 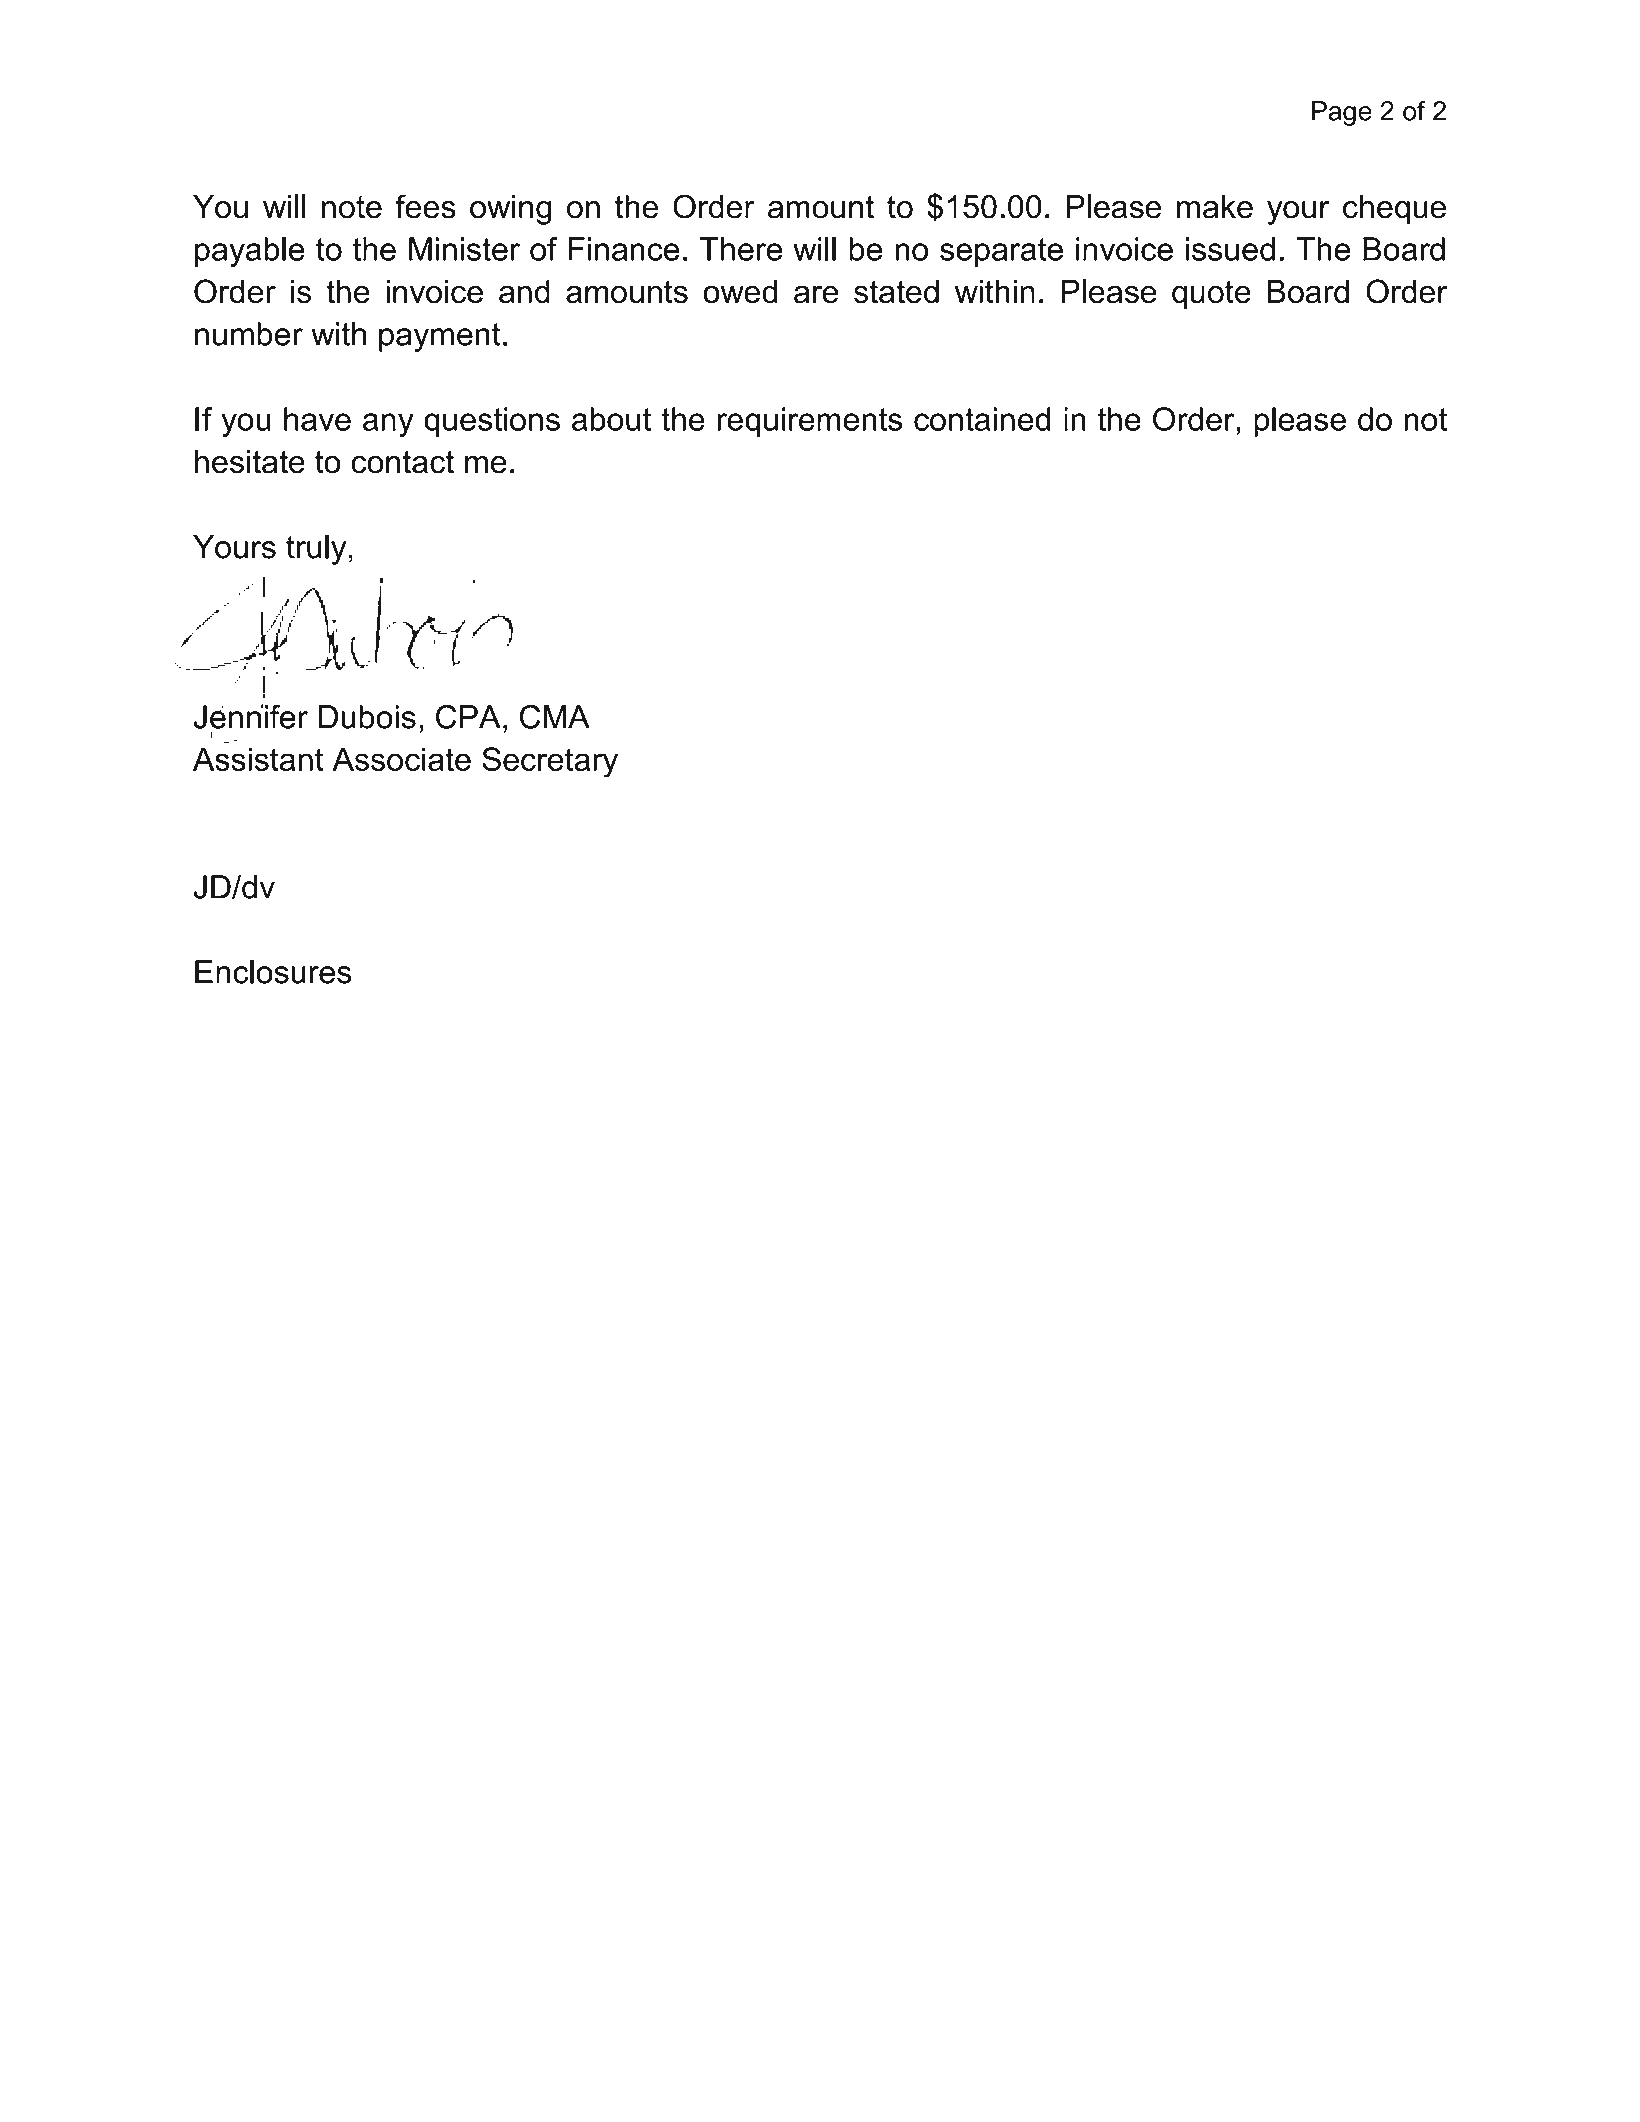 What do you see at coordinates (816, 294) in the image?
I see `are` at bounding box center [816, 294].
